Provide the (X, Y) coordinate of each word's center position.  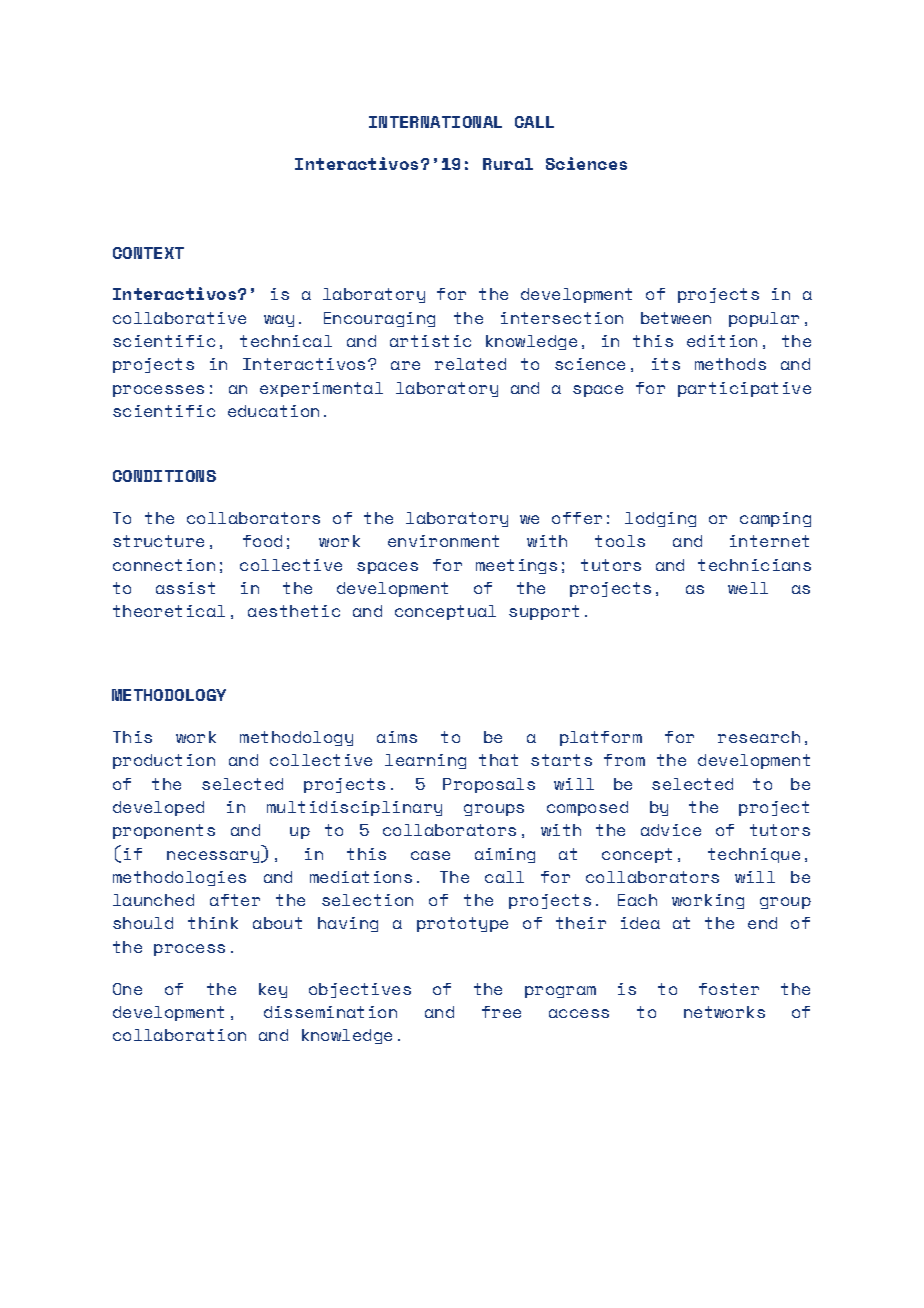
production (164, 761)
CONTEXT (148, 253)
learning (425, 761)
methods (730, 364)
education (273, 411)
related (470, 364)
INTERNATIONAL (435, 122)
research (759, 737)
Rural (508, 164)
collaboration (179, 1035)
